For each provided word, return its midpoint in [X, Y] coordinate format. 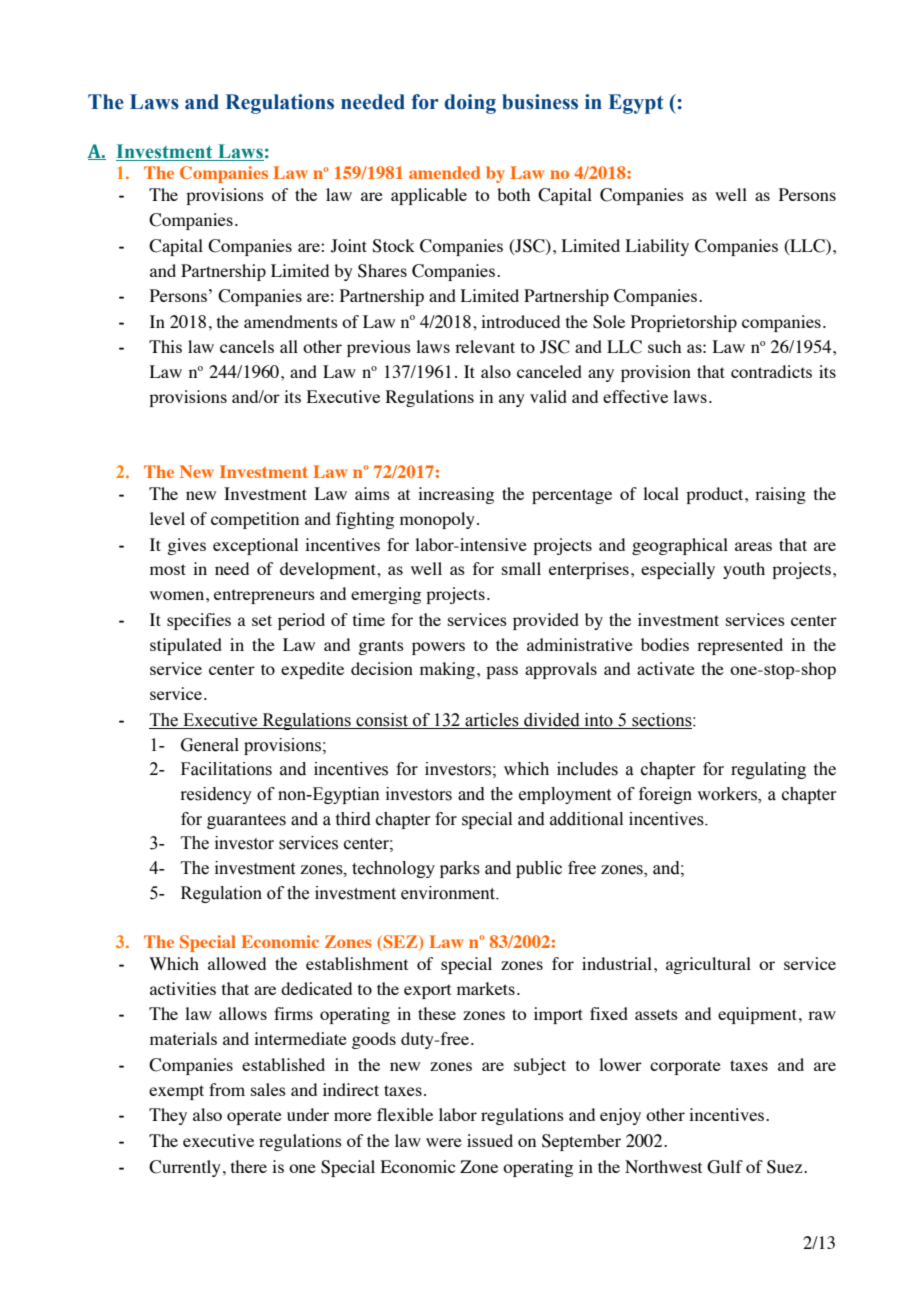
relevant [485, 346]
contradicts [771, 371]
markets [486, 988]
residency [216, 795]
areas [753, 546]
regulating [768, 770]
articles [492, 721]
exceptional [255, 546]
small [521, 568]
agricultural [708, 965]
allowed [237, 963]
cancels [247, 346]
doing [470, 104]
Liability [657, 247]
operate [254, 1117]
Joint [349, 246]
